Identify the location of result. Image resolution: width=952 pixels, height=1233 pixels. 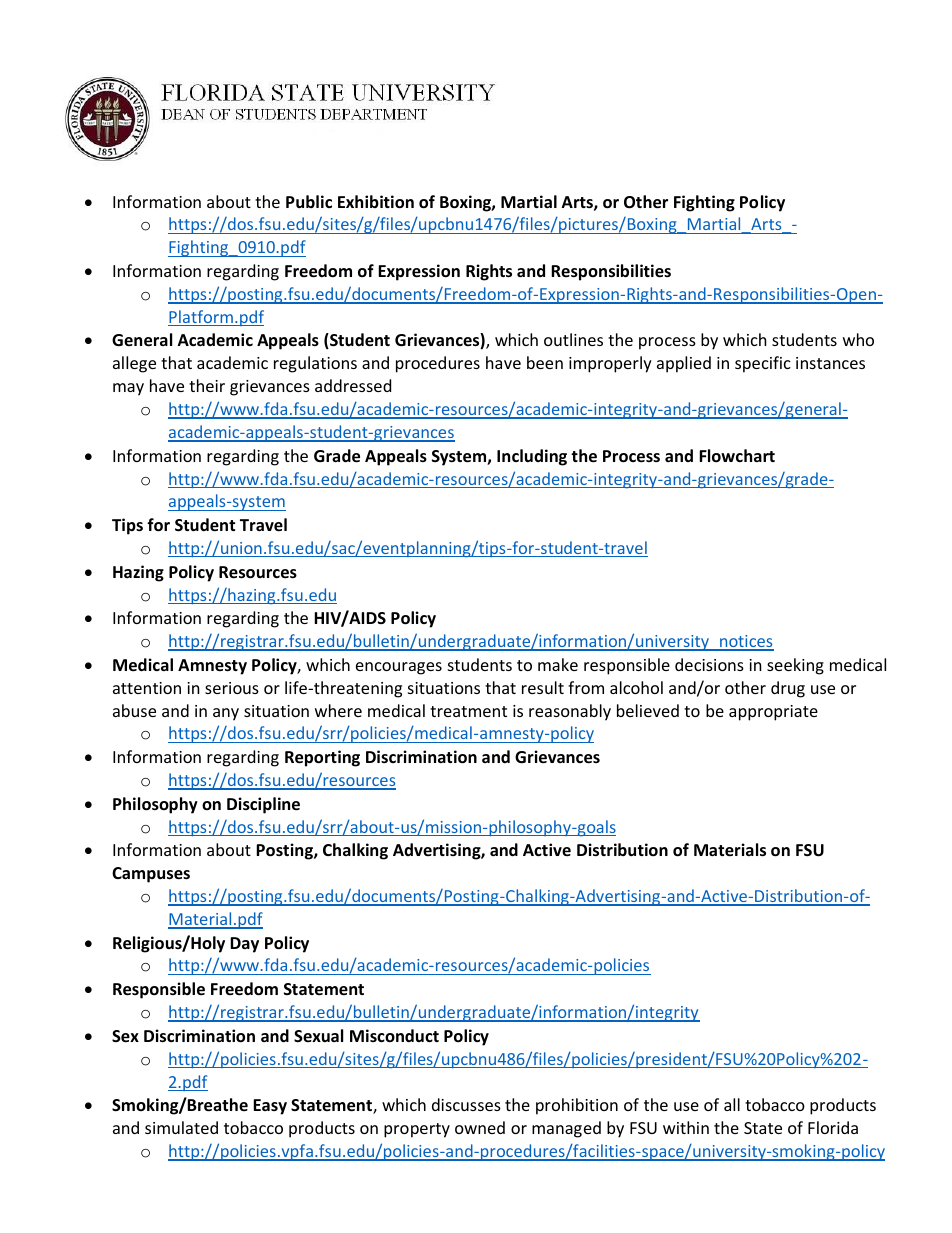
(543, 687).
